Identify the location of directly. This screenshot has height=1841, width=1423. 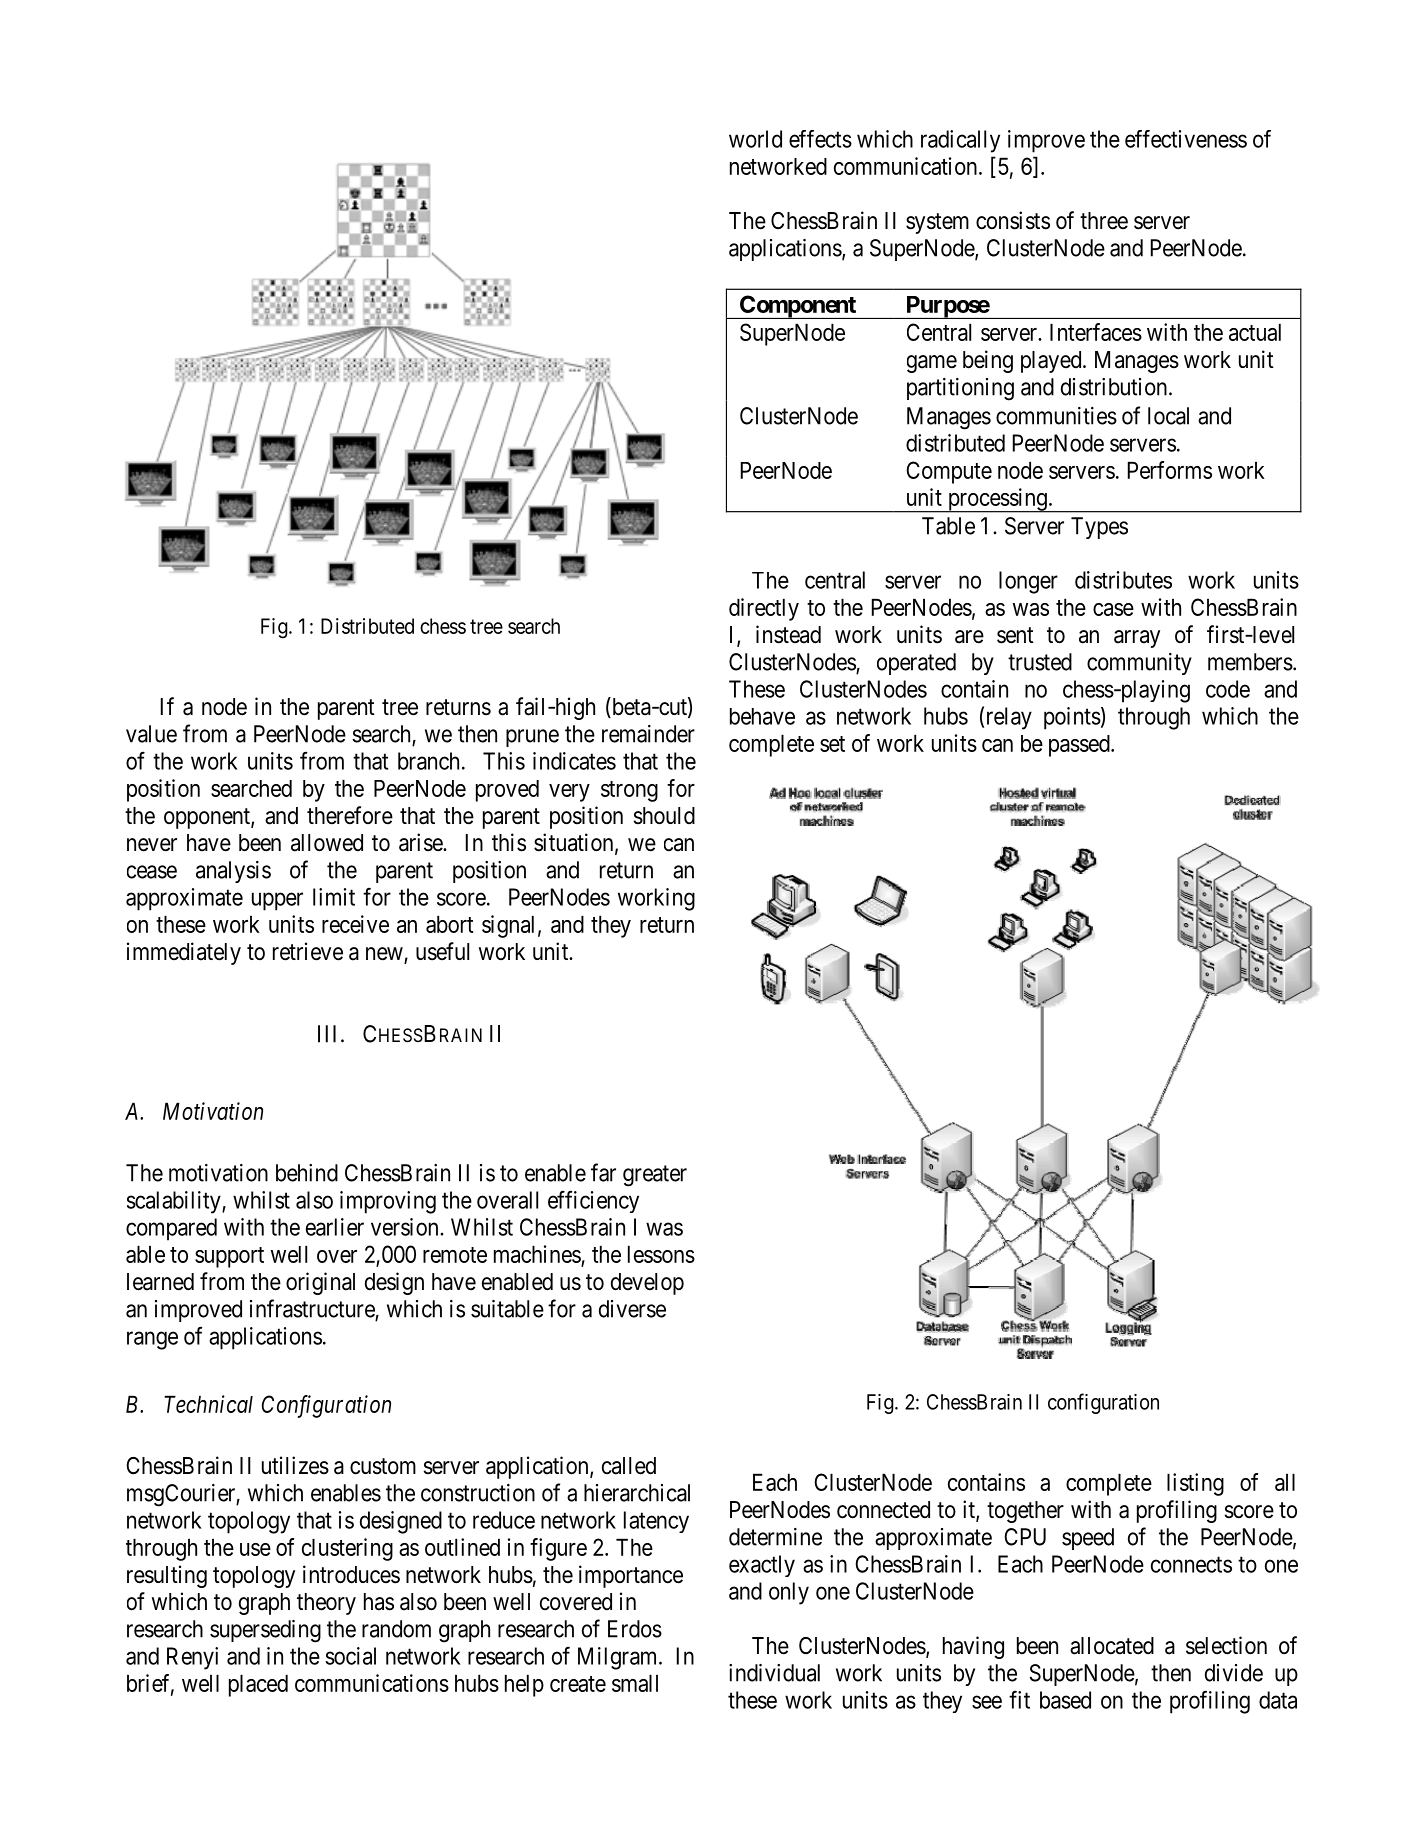
(764, 609).
